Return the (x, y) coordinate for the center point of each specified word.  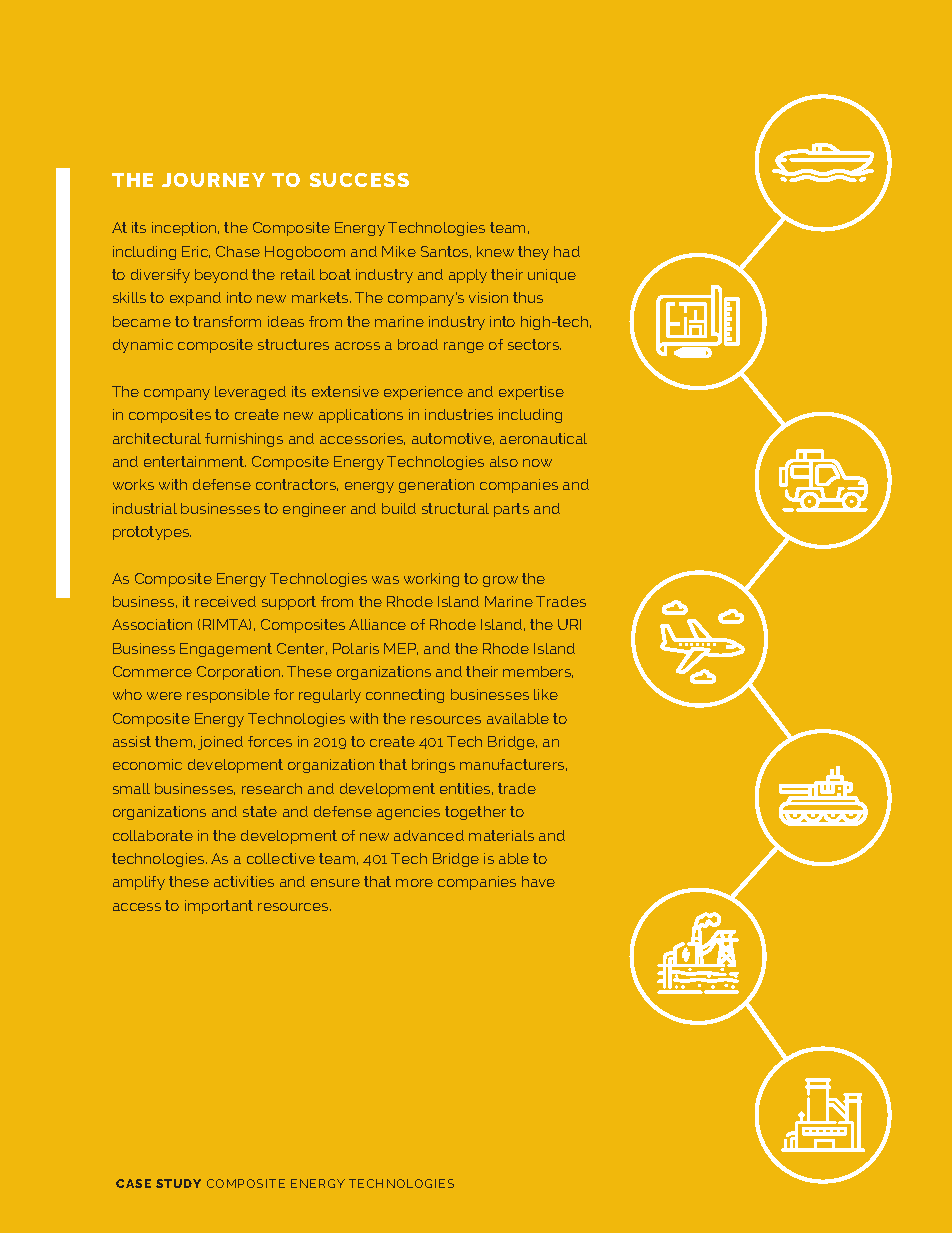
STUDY (178, 1183)
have (538, 881)
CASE (133, 1183)
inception (185, 229)
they (533, 253)
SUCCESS (359, 180)
